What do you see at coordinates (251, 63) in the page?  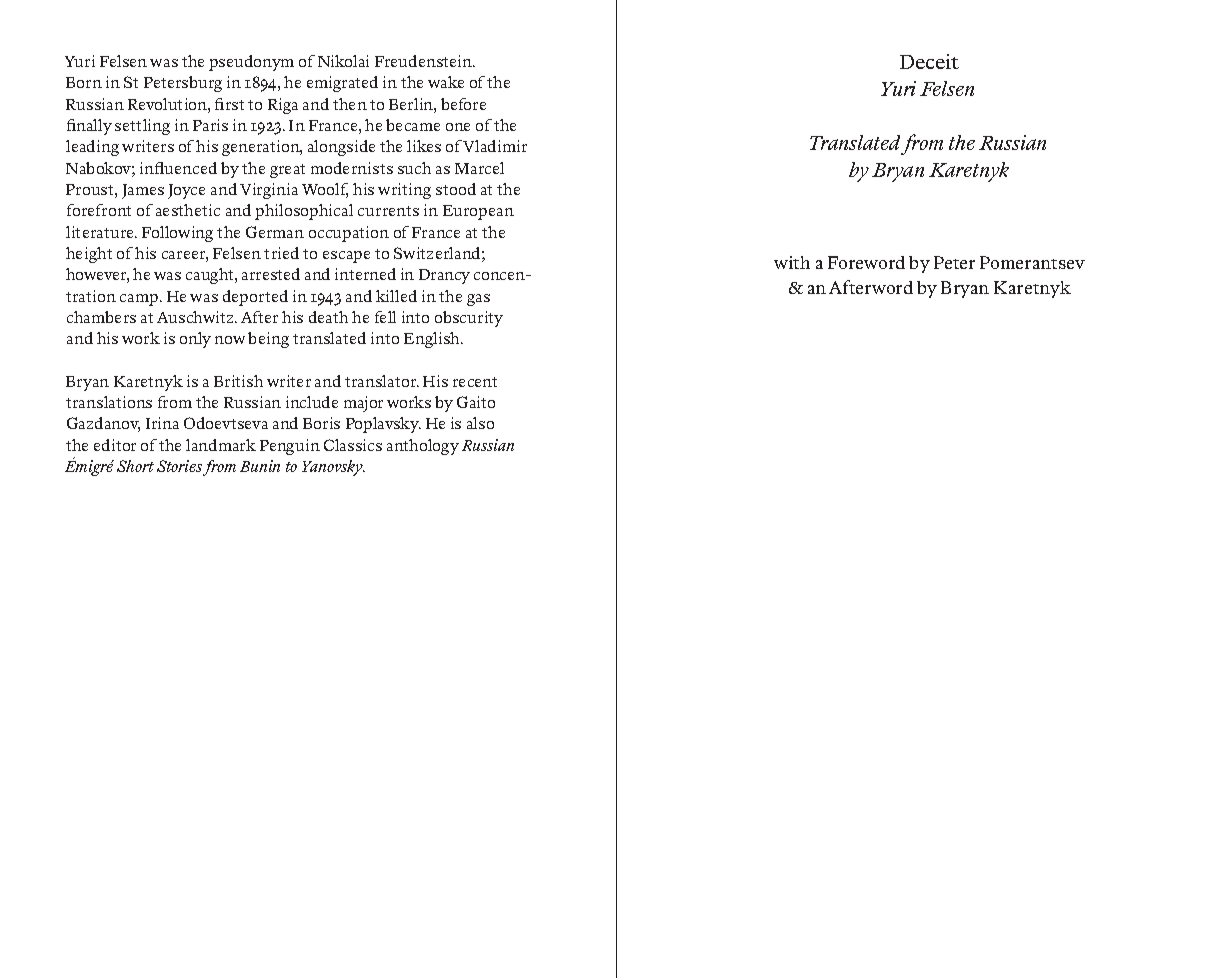 I see `pseudonym` at bounding box center [251, 63].
